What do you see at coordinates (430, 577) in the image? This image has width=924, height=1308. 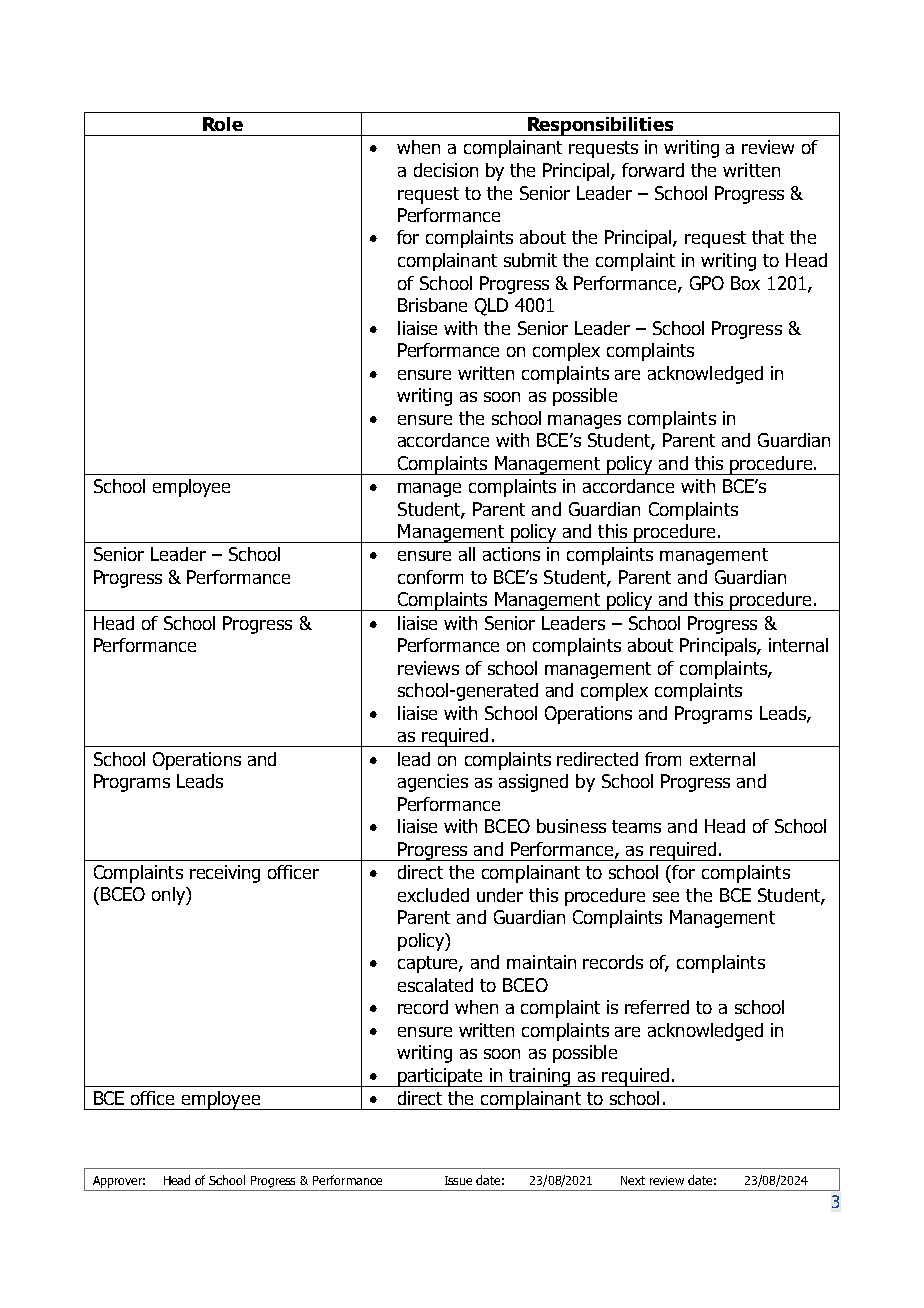 I see `conform` at bounding box center [430, 577].
